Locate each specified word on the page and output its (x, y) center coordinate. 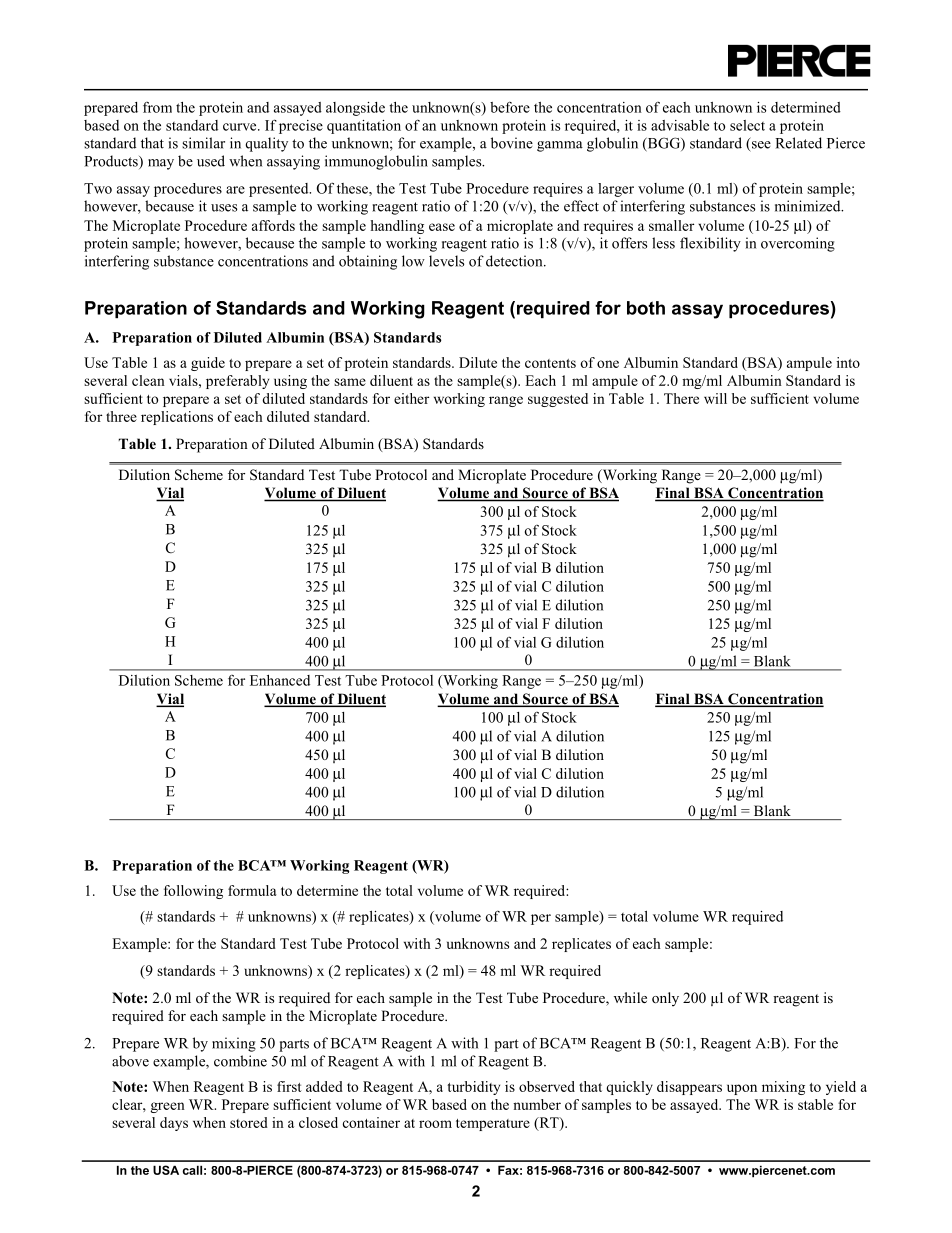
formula (252, 890)
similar (203, 143)
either (411, 398)
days (174, 1124)
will (715, 398)
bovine (512, 143)
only (665, 999)
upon (742, 1089)
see (760, 146)
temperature (493, 1125)
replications (177, 418)
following (193, 892)
